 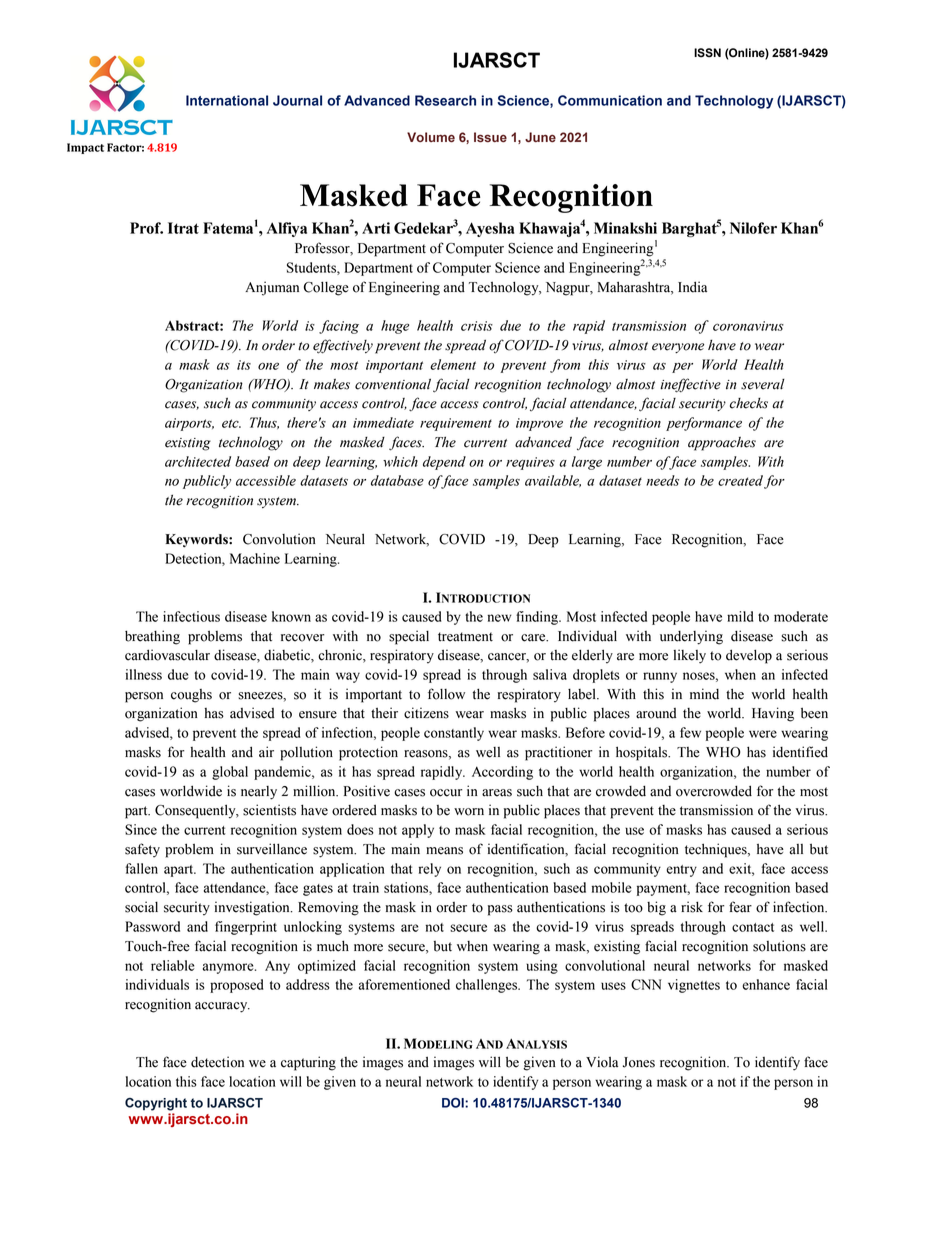 I want to click on Copyright, so click(x=156, y=1104).
